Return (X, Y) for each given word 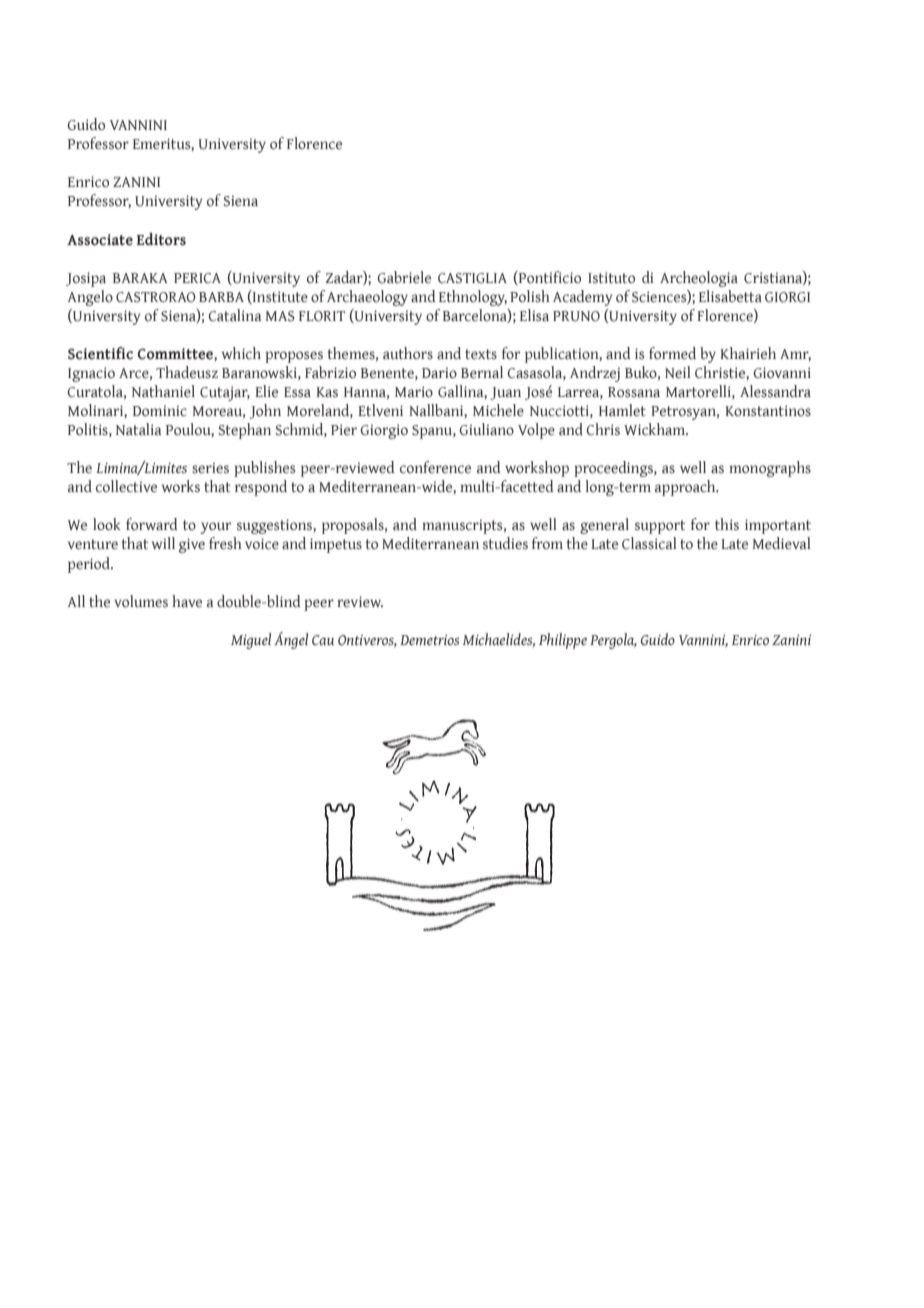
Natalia (139, 429)
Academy (582, 298)
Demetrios (430, 640)
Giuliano (486, 429)
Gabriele (404, 277)
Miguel (251, 641)
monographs (770, 469)
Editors (161, 239)
